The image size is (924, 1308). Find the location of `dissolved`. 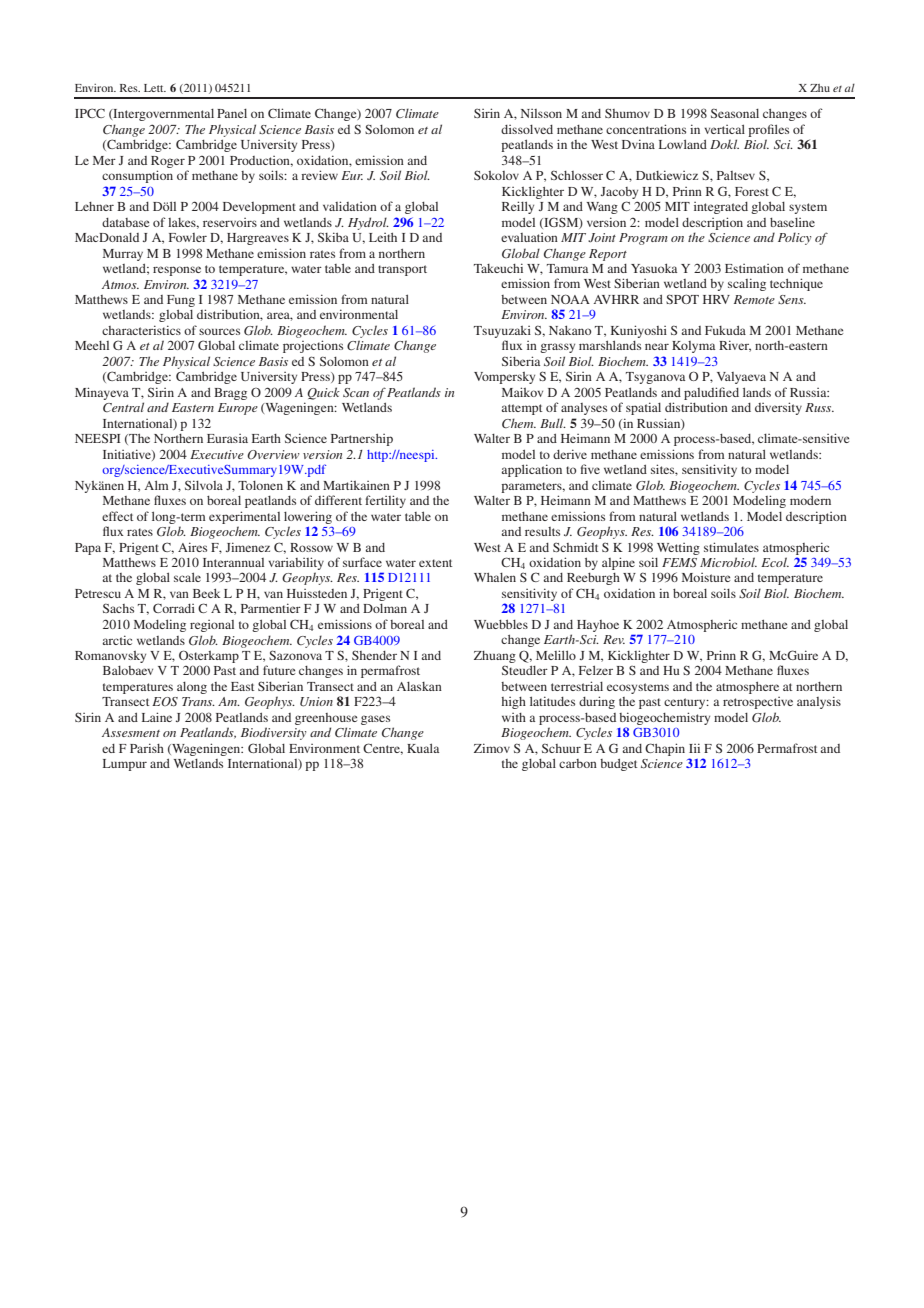

dissolved is located at coordinates (527, 129).
